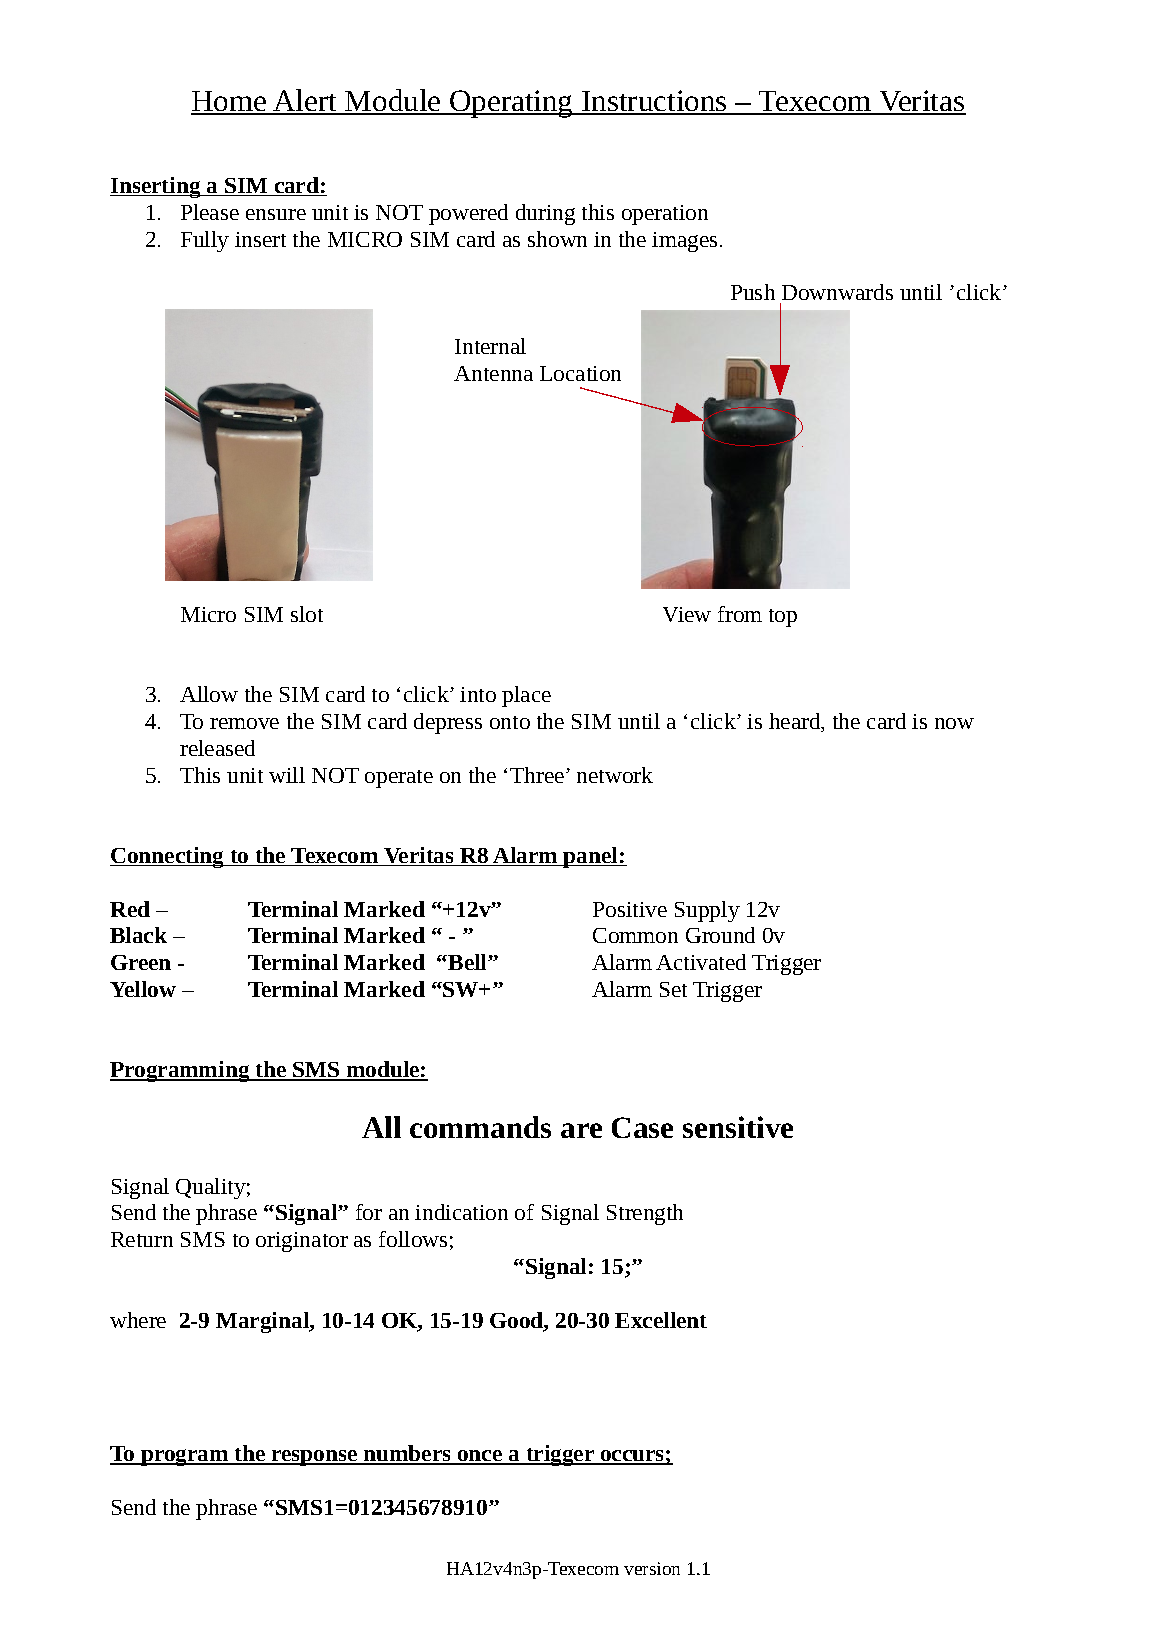  What do you see at coordinates (796, 722) in the screenshot?
I see `heard` at bounding box center [796, 722].
